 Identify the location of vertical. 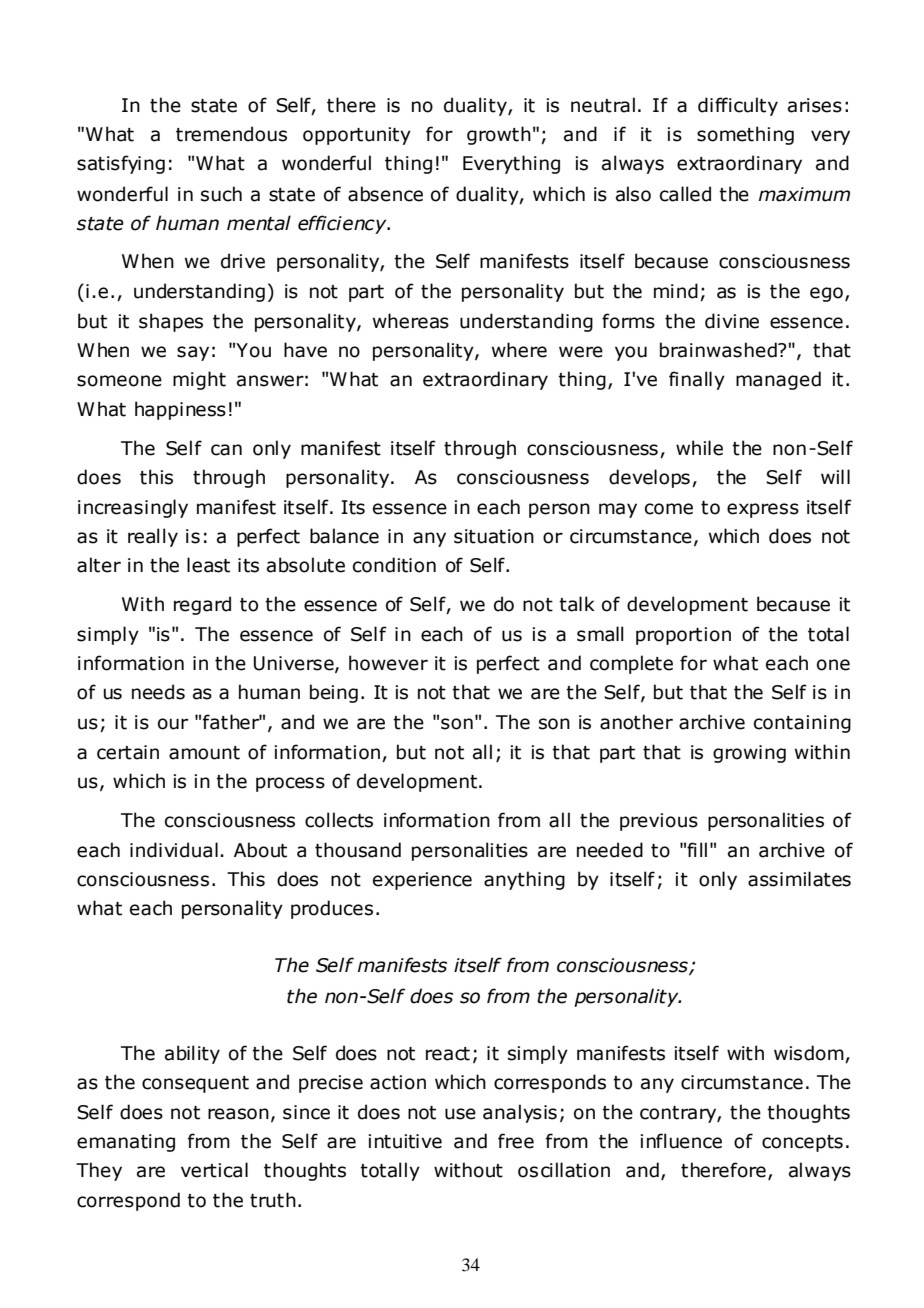
(214, 1170).
